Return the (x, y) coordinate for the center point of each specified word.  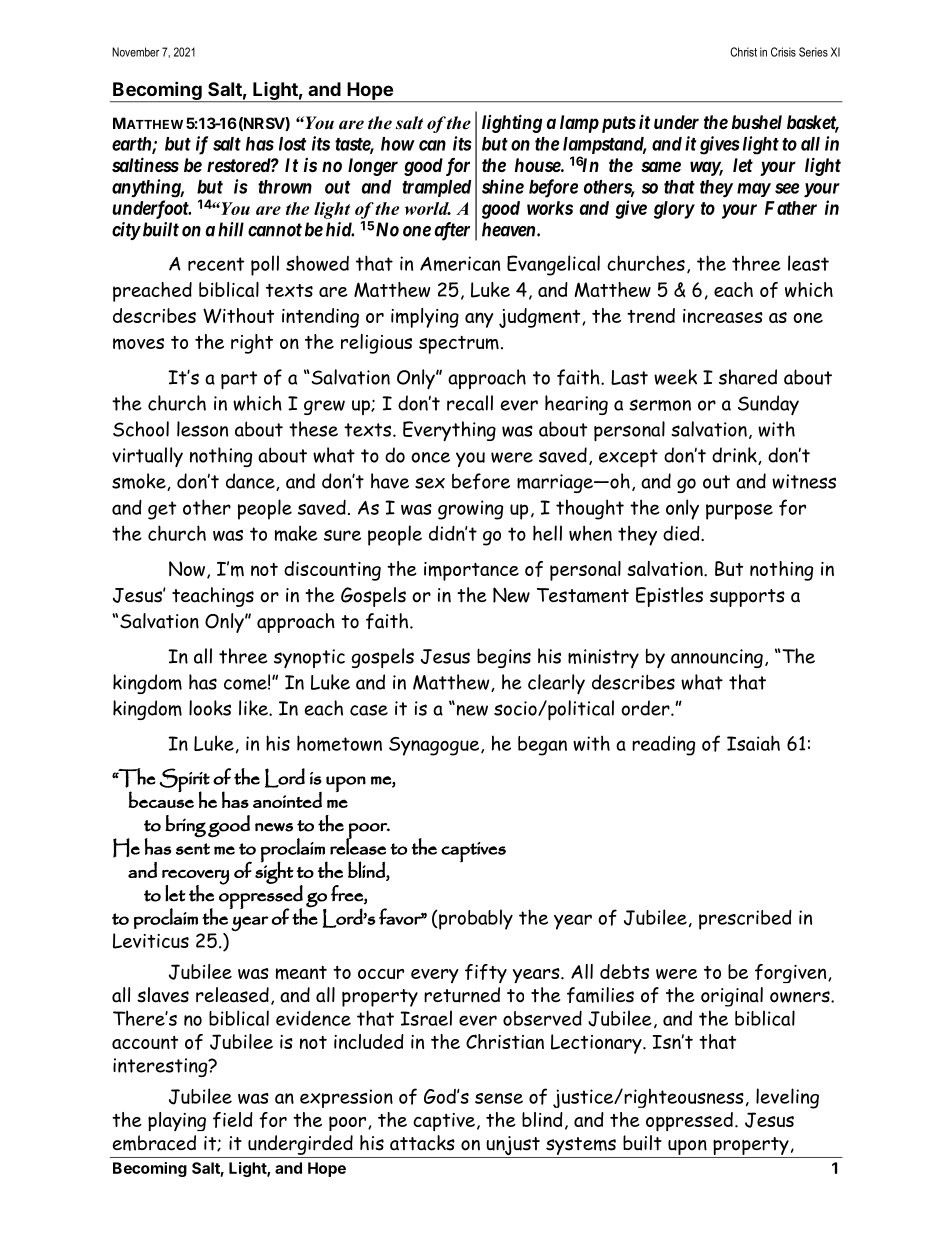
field (233, 1120)
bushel (757, 122)
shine (503, 186)
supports (747, 598)
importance (471, 571)
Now (188, 570)
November (135, 52)
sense (499, 1098)
